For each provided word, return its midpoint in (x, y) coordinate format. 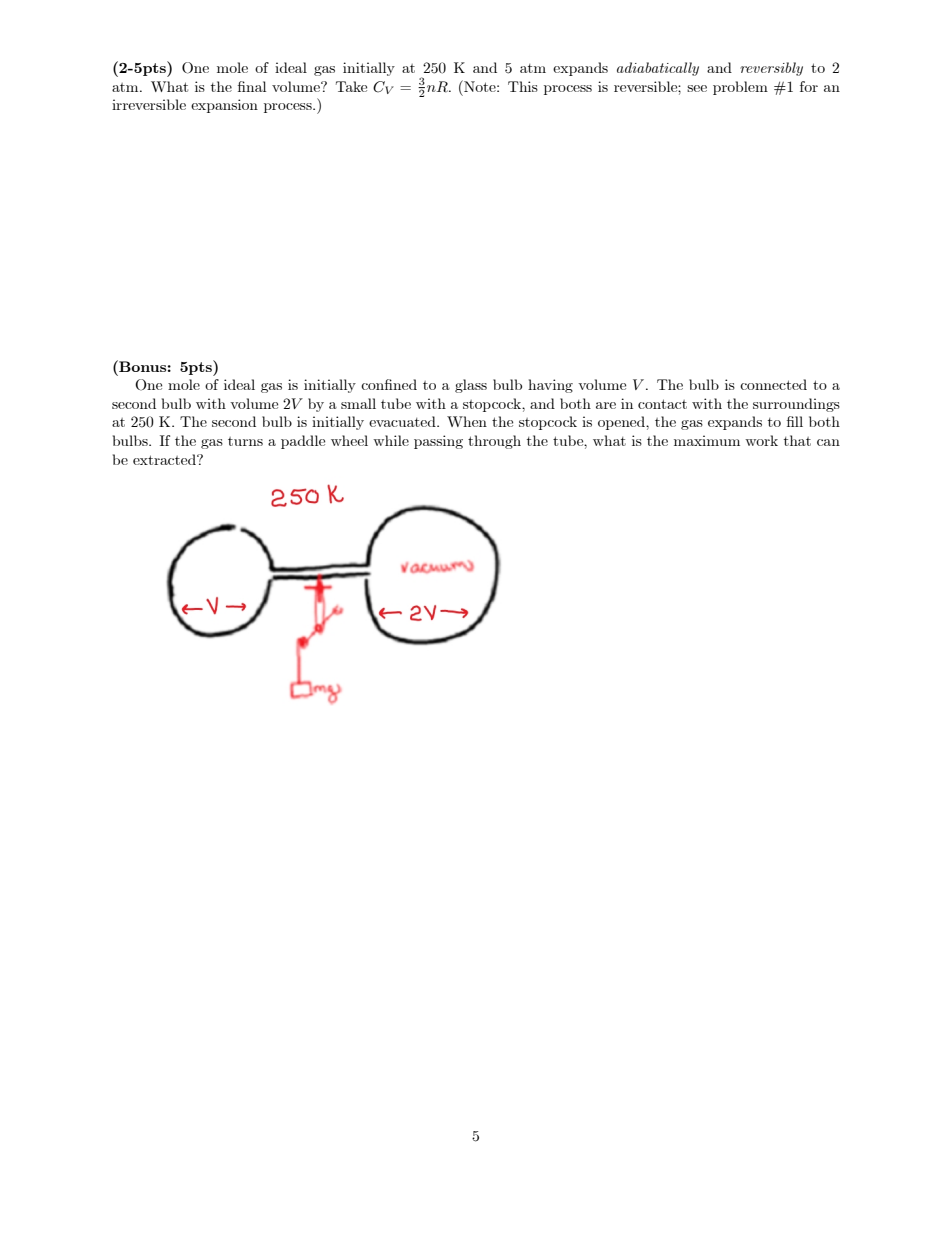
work (761, 440)
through (494, 442)
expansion (224, 106)
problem (740, 88)
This (523, 86)
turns (245, 441)
